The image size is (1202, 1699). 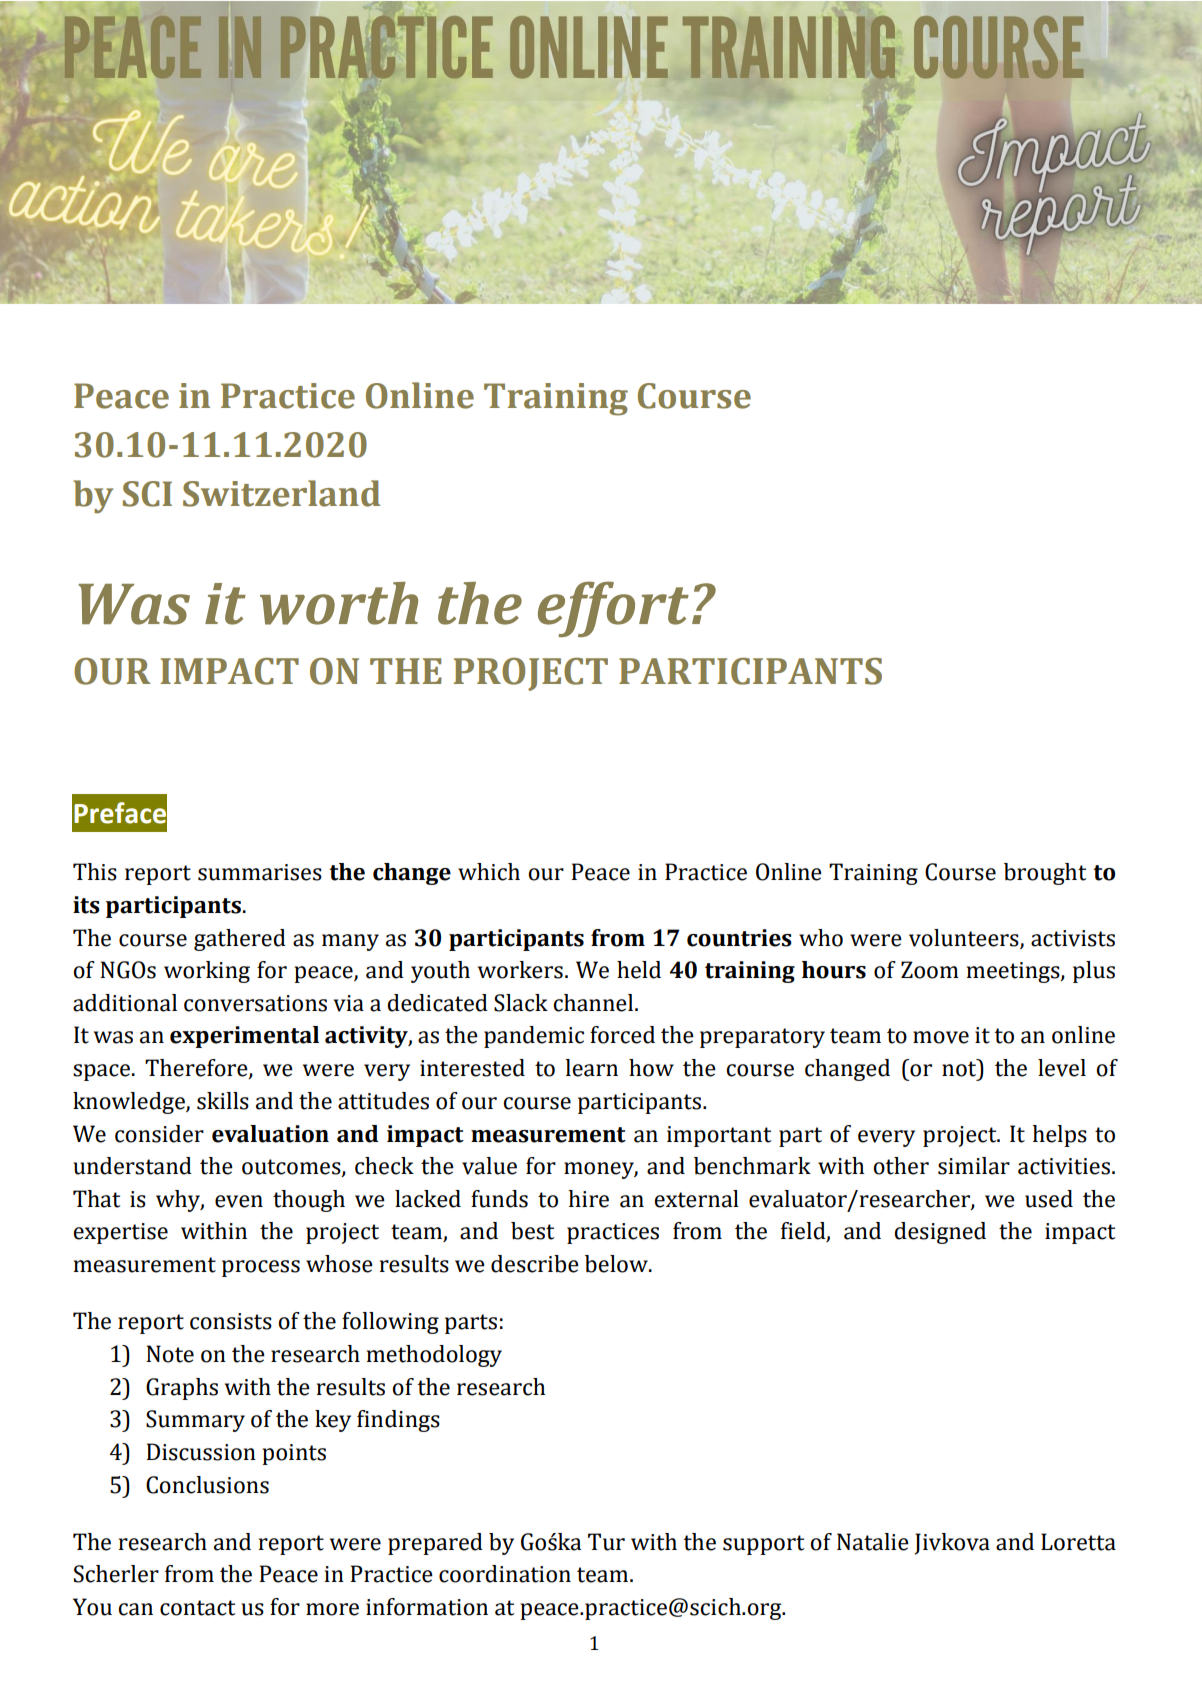 What do you see at coordinates (613, 609) in the page?
I see `effort` at bounding box center [613, 609].
